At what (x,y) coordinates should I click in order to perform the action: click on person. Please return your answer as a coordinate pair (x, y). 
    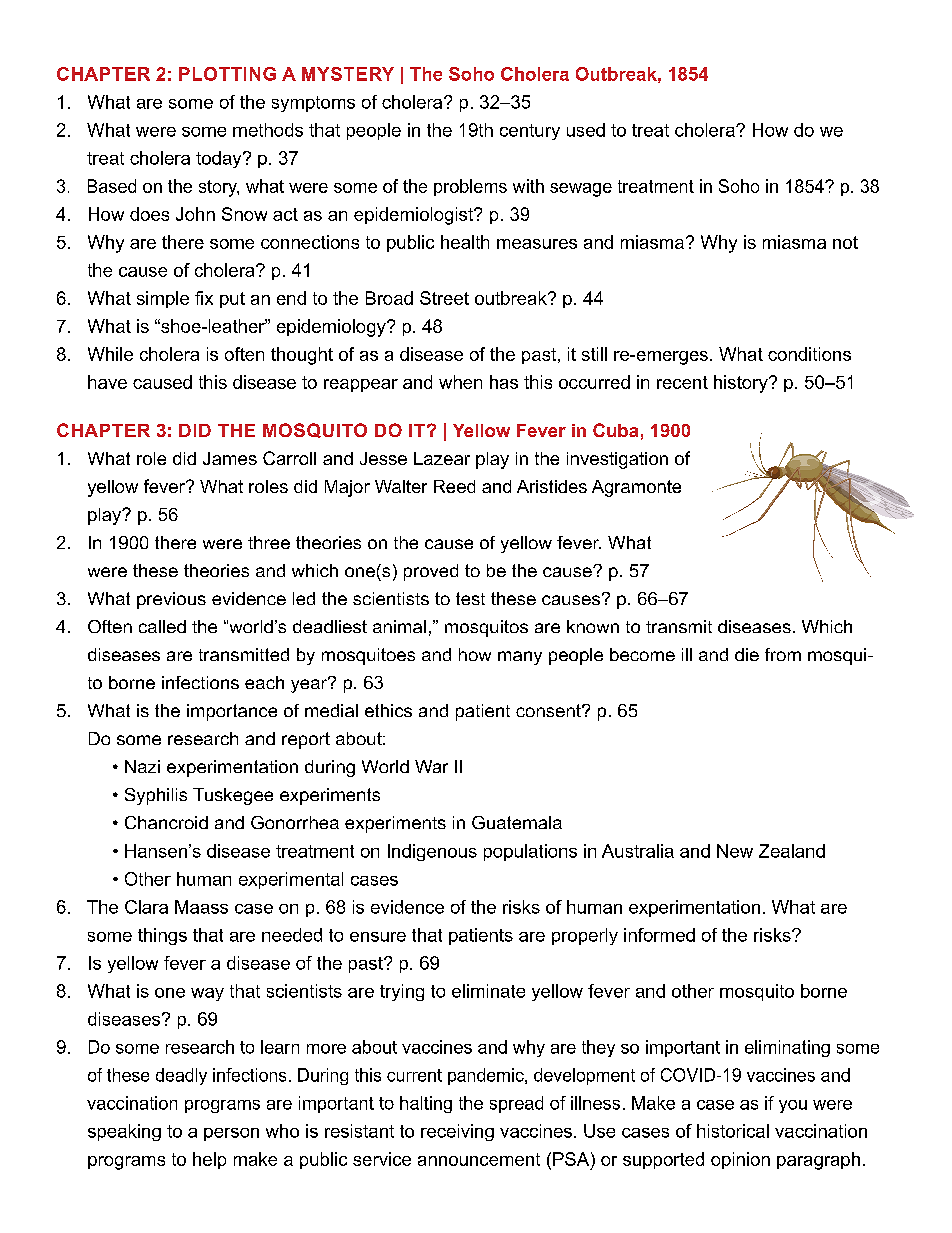
    Looking at the image, I should click on (231, 1134).
